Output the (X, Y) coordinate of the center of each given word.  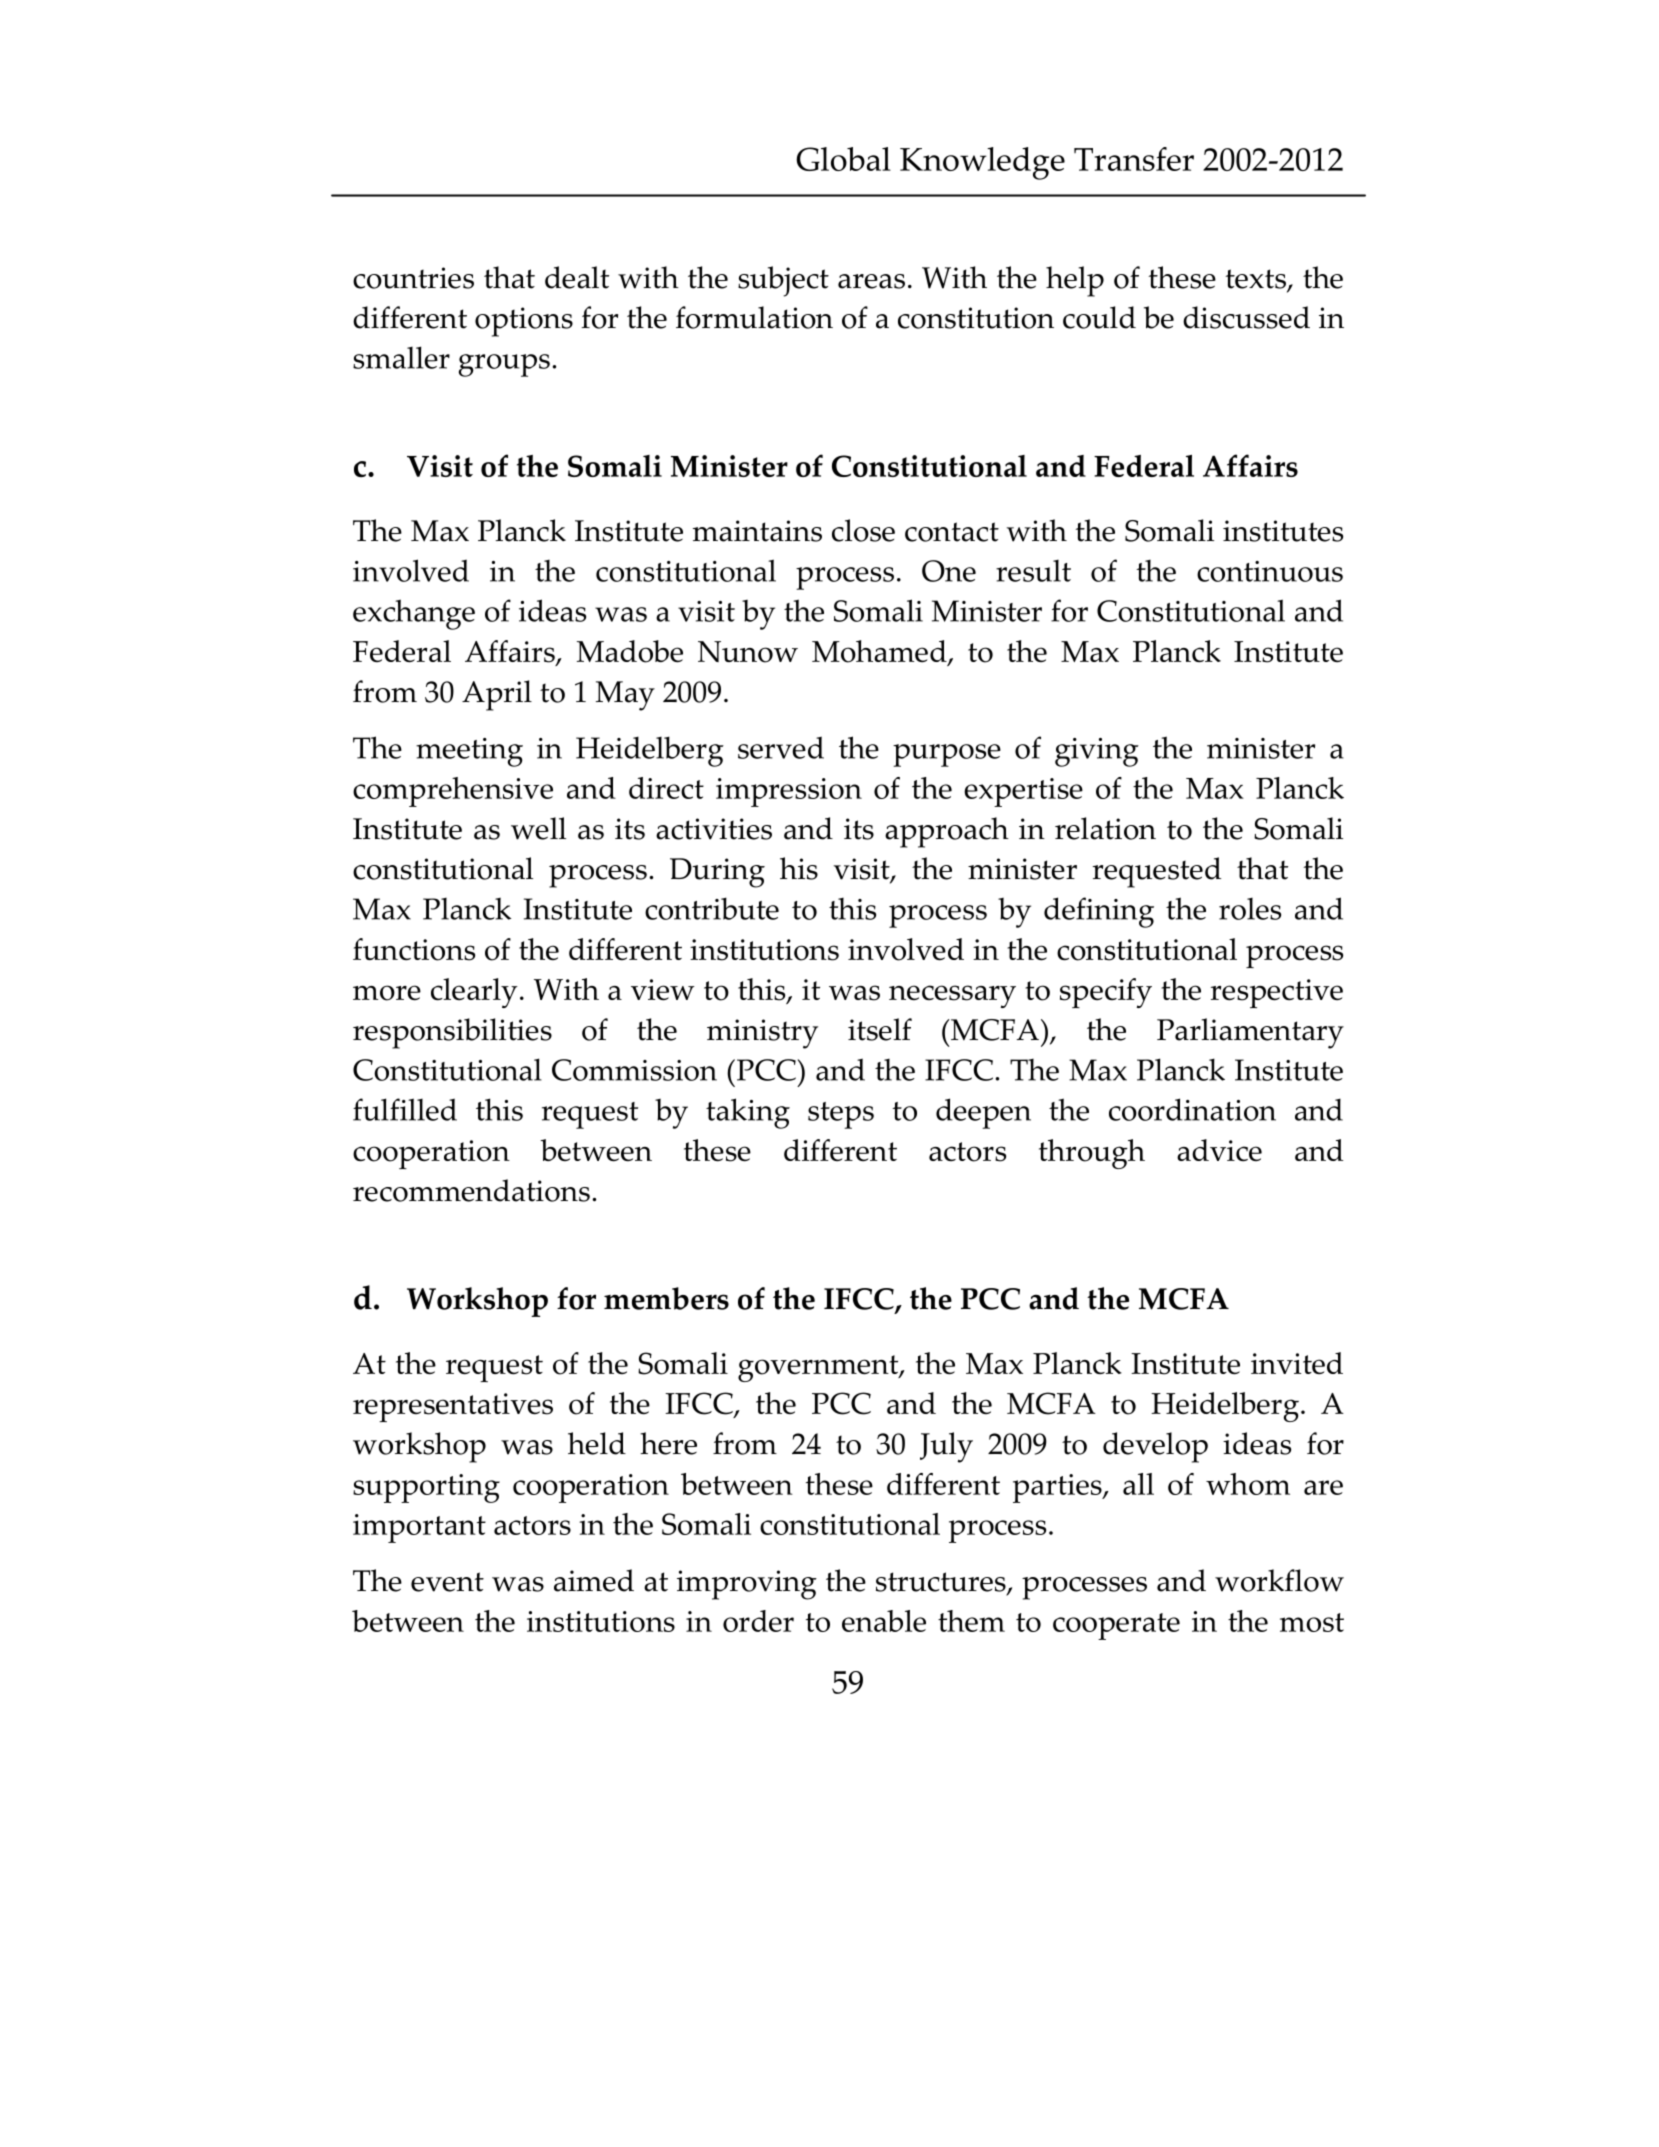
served (781, 747)
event (447, 1582)
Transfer (1134, 159)
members (666, 1298)
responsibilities (452, 1033)
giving (1097, 752)
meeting (469, 752)
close (863, 530)
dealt (577, 277)
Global (843, 159)
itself (880, 1029)
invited (1297, 1363)
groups (504, 365)
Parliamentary (1250, 1033)
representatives (453, 1407)
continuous (1270, 571)
